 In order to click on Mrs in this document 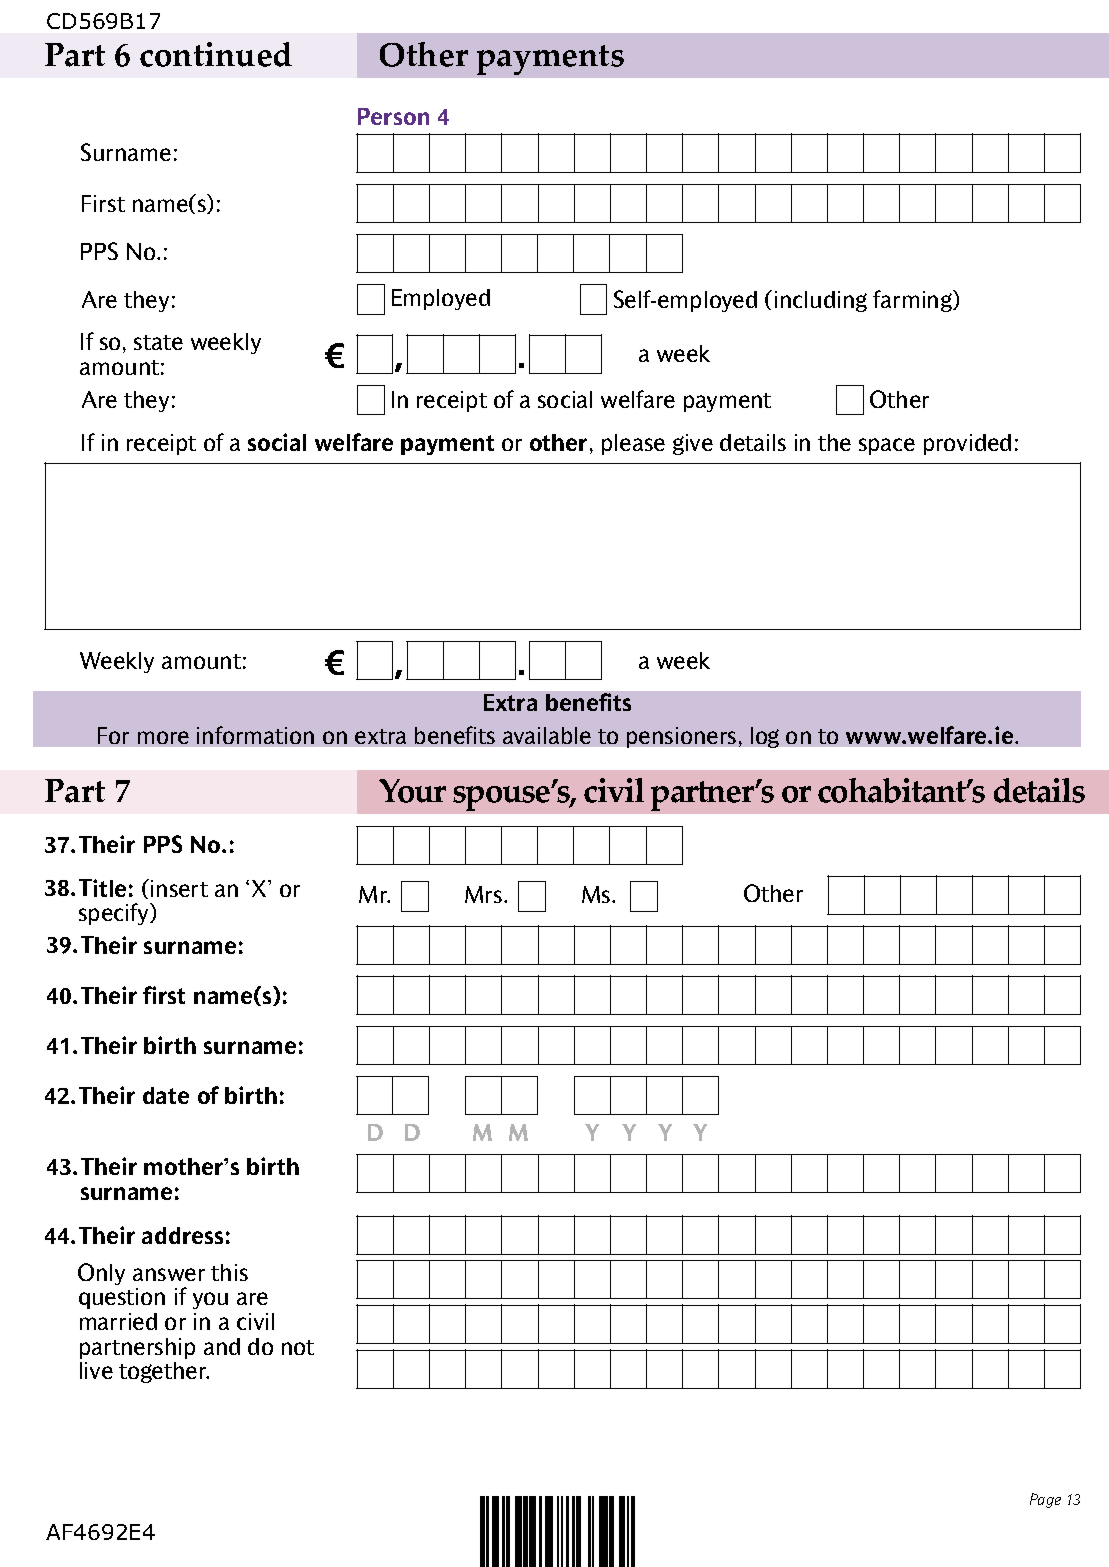, I will do `click(485, 894)`.
